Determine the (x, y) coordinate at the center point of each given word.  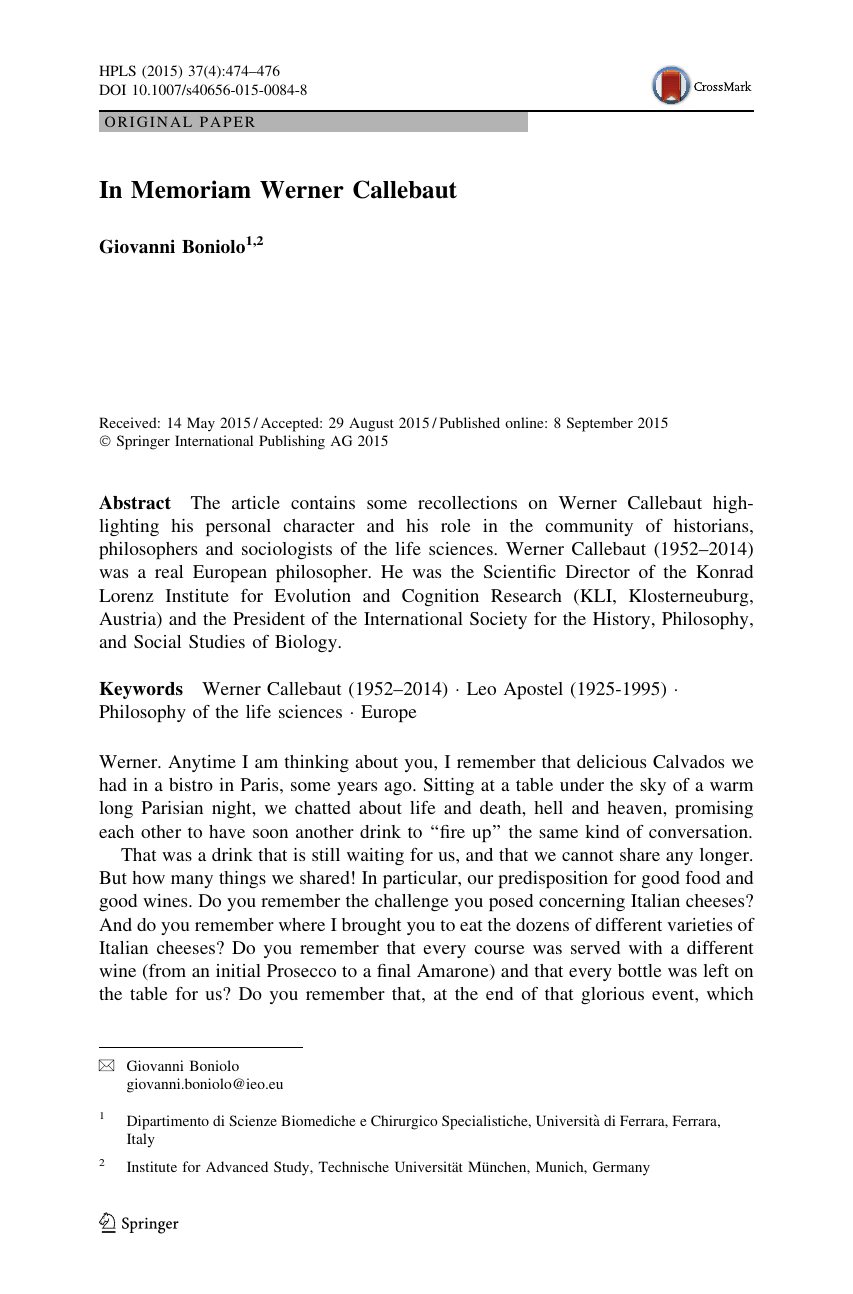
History (623, 620)
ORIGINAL (148, 121)
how (148, 877)
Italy (141, 1140)
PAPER (227, 122)
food (702, 877)
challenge (412, 902)
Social (157, 641)
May (201, 424)
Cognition (440, 597)
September (600, 424)
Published (470, 422)
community (589, 527)
